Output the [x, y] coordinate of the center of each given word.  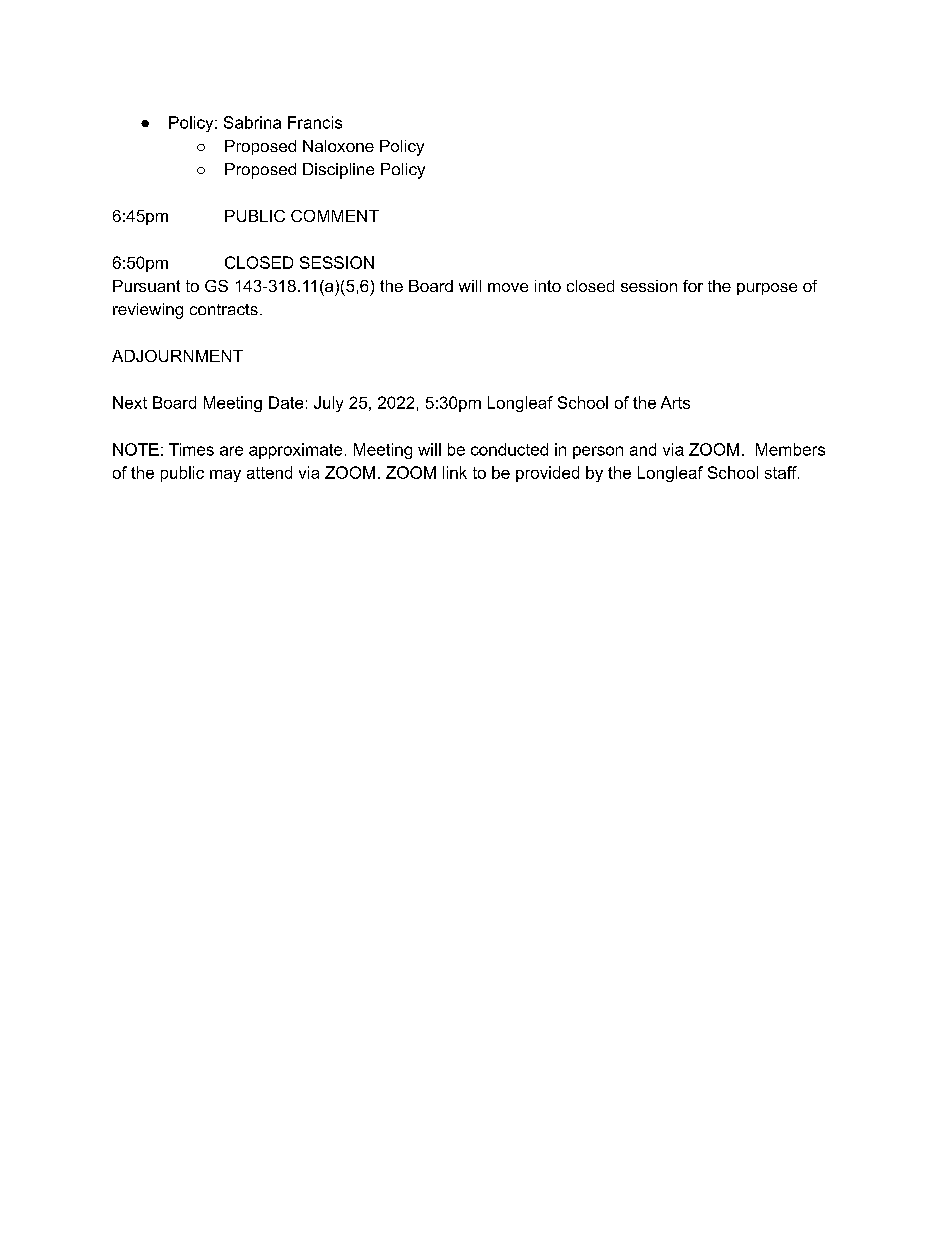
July [328, 404]
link [455, 472]
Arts [675, 402]
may [225, 476]
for [693, 286]
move [508, 287]
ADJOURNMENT [177, 356]
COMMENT [335, 216]
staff [782, 472]
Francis [315, 122]
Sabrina [252, 122]
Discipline [338, 171]
